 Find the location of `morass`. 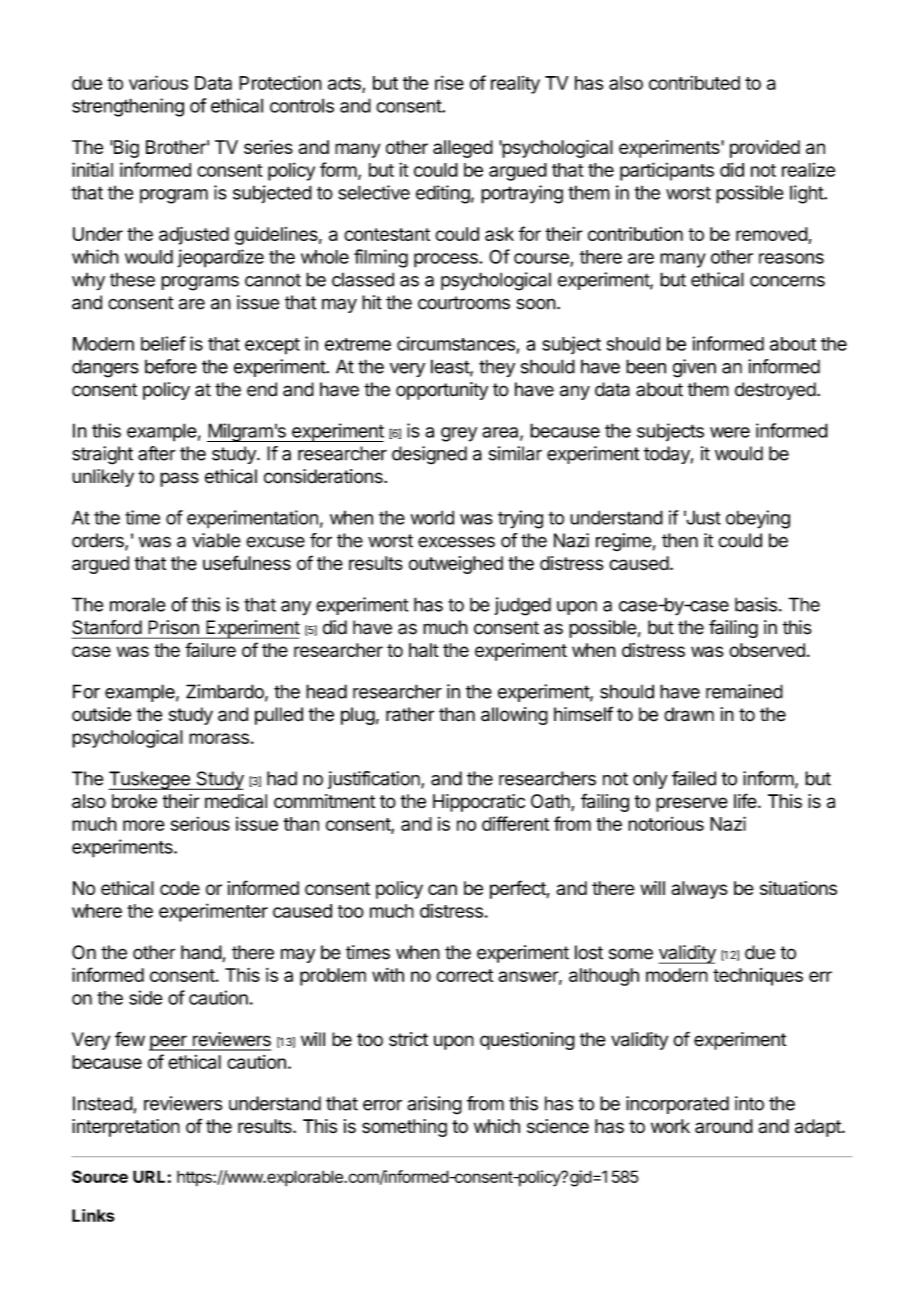

morass is located at coordinates (219, 738).
